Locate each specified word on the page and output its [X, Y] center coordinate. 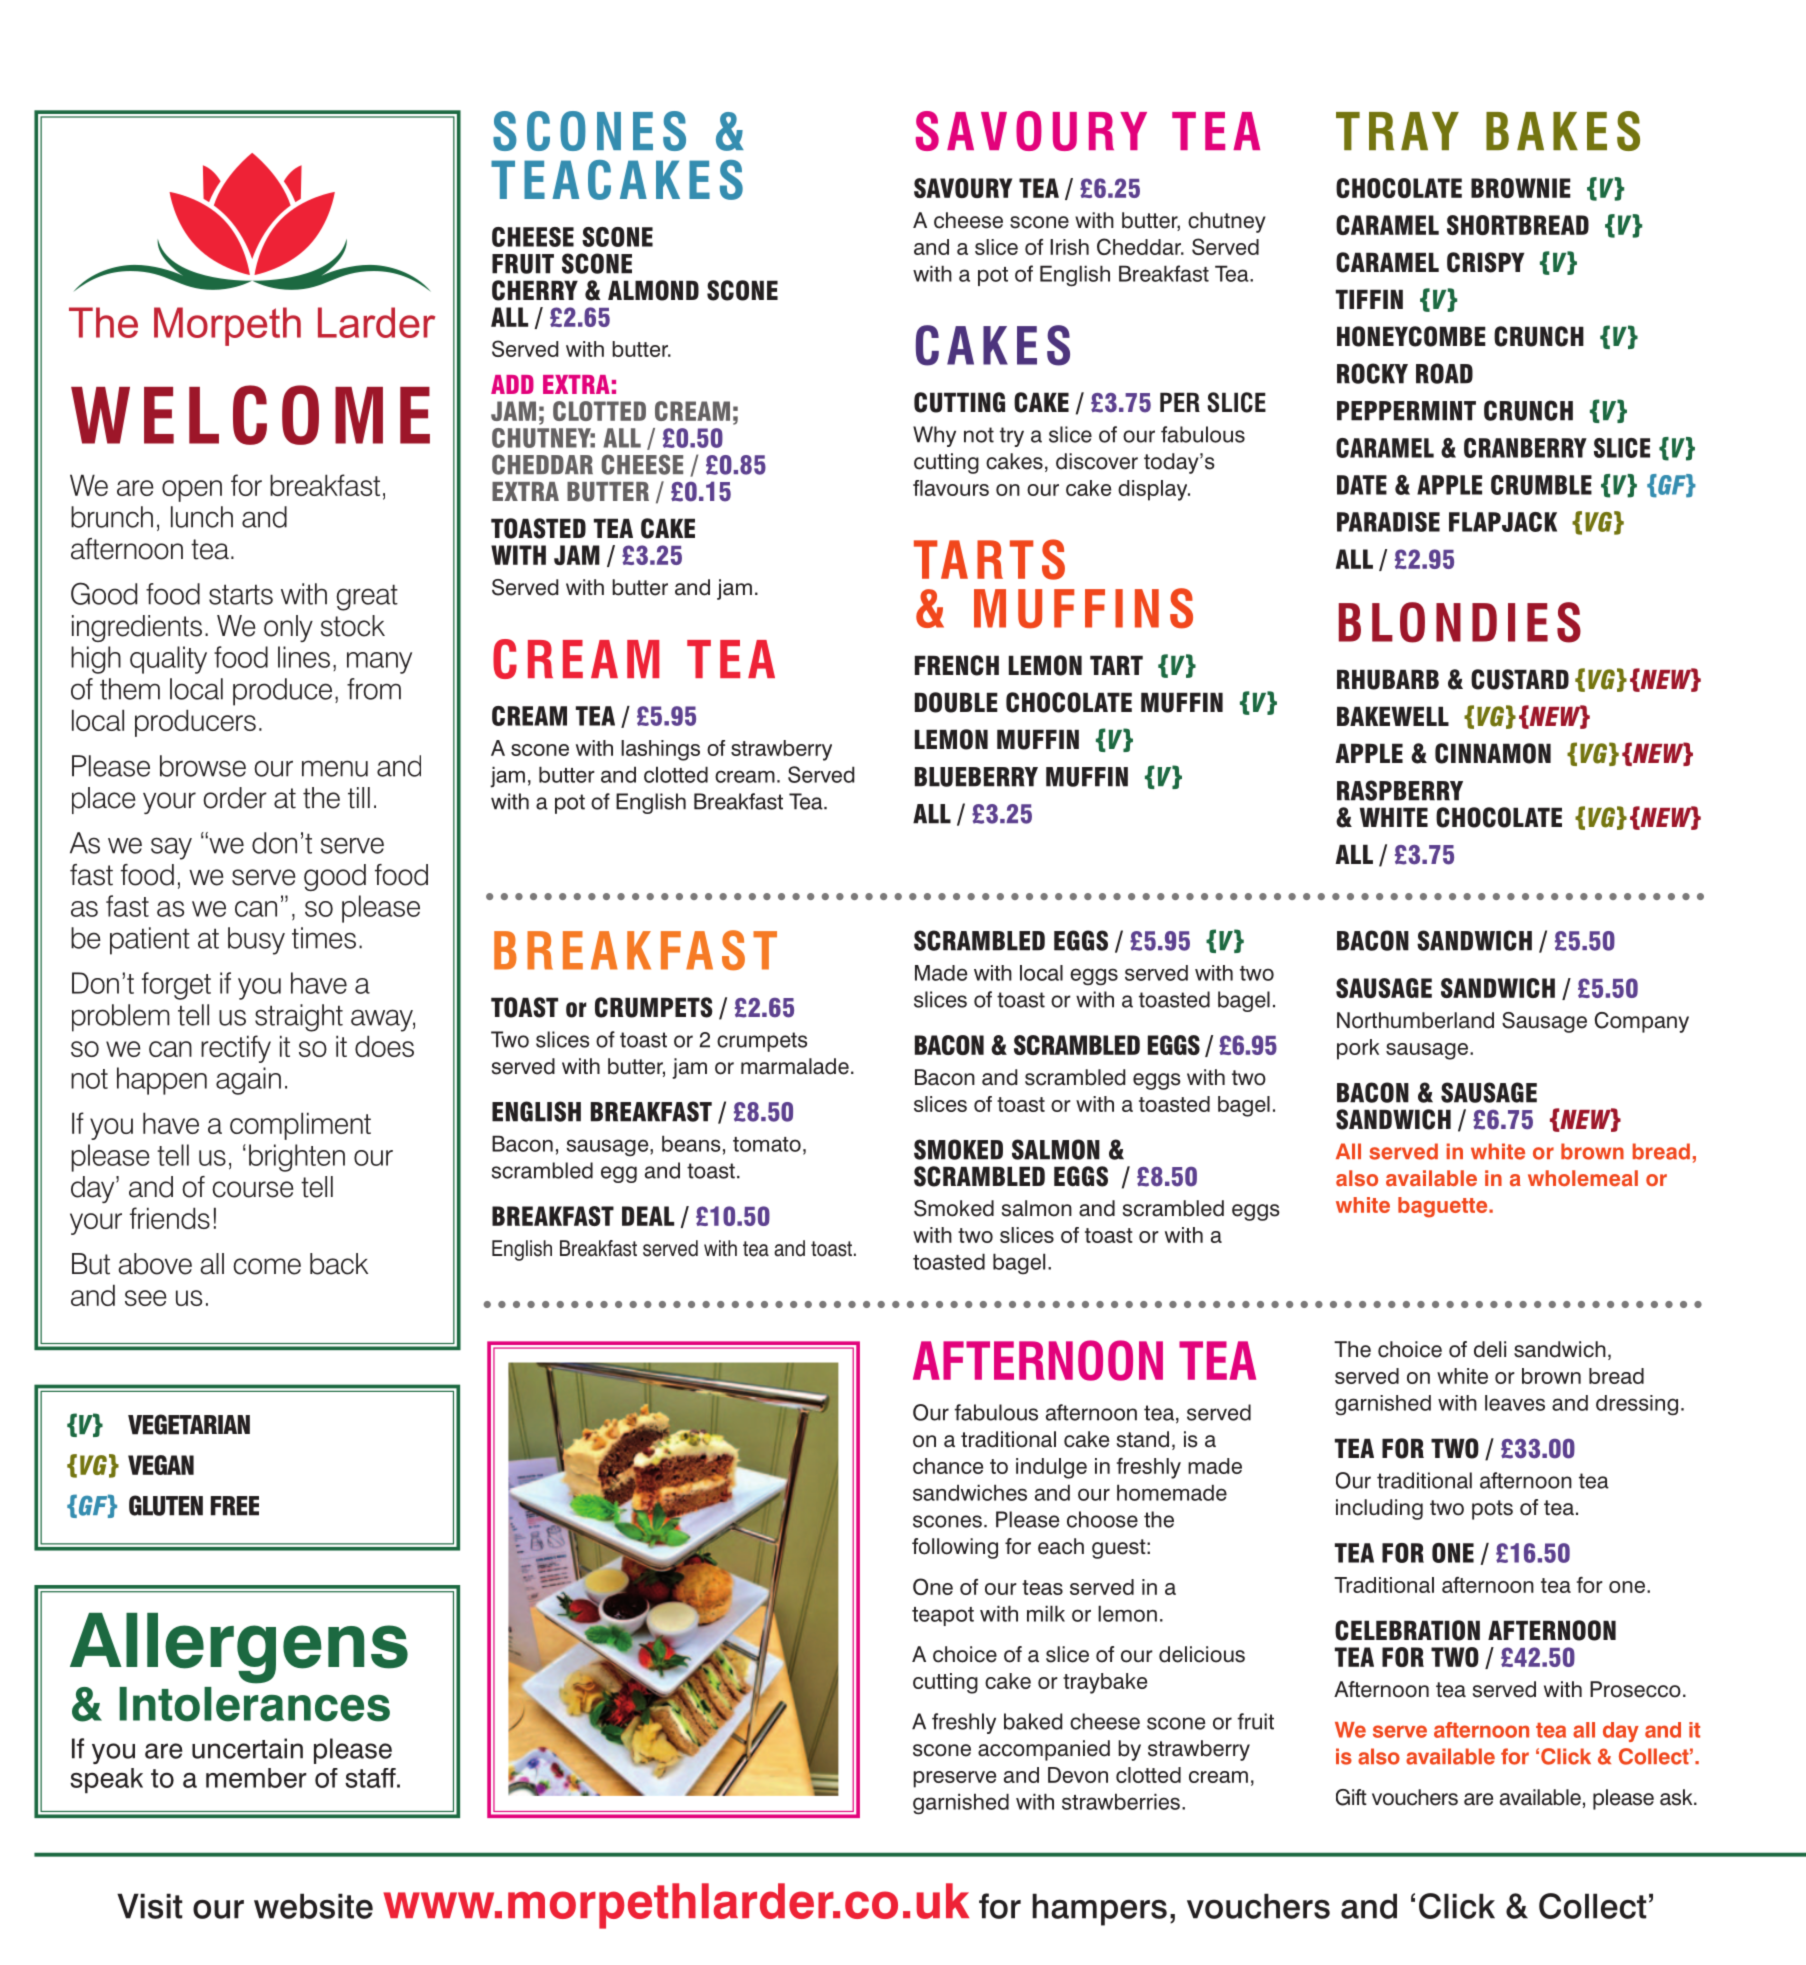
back [339, 1264]
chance [948, 1466]
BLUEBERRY [976, 777]
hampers [1099, 1909]
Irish [1069, 247]
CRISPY [1485, 262]
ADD [512, 384]
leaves [1515, 1403]
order [235, 798]
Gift [1351, 1797]
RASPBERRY [1400, 790]
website [313, 1906]
